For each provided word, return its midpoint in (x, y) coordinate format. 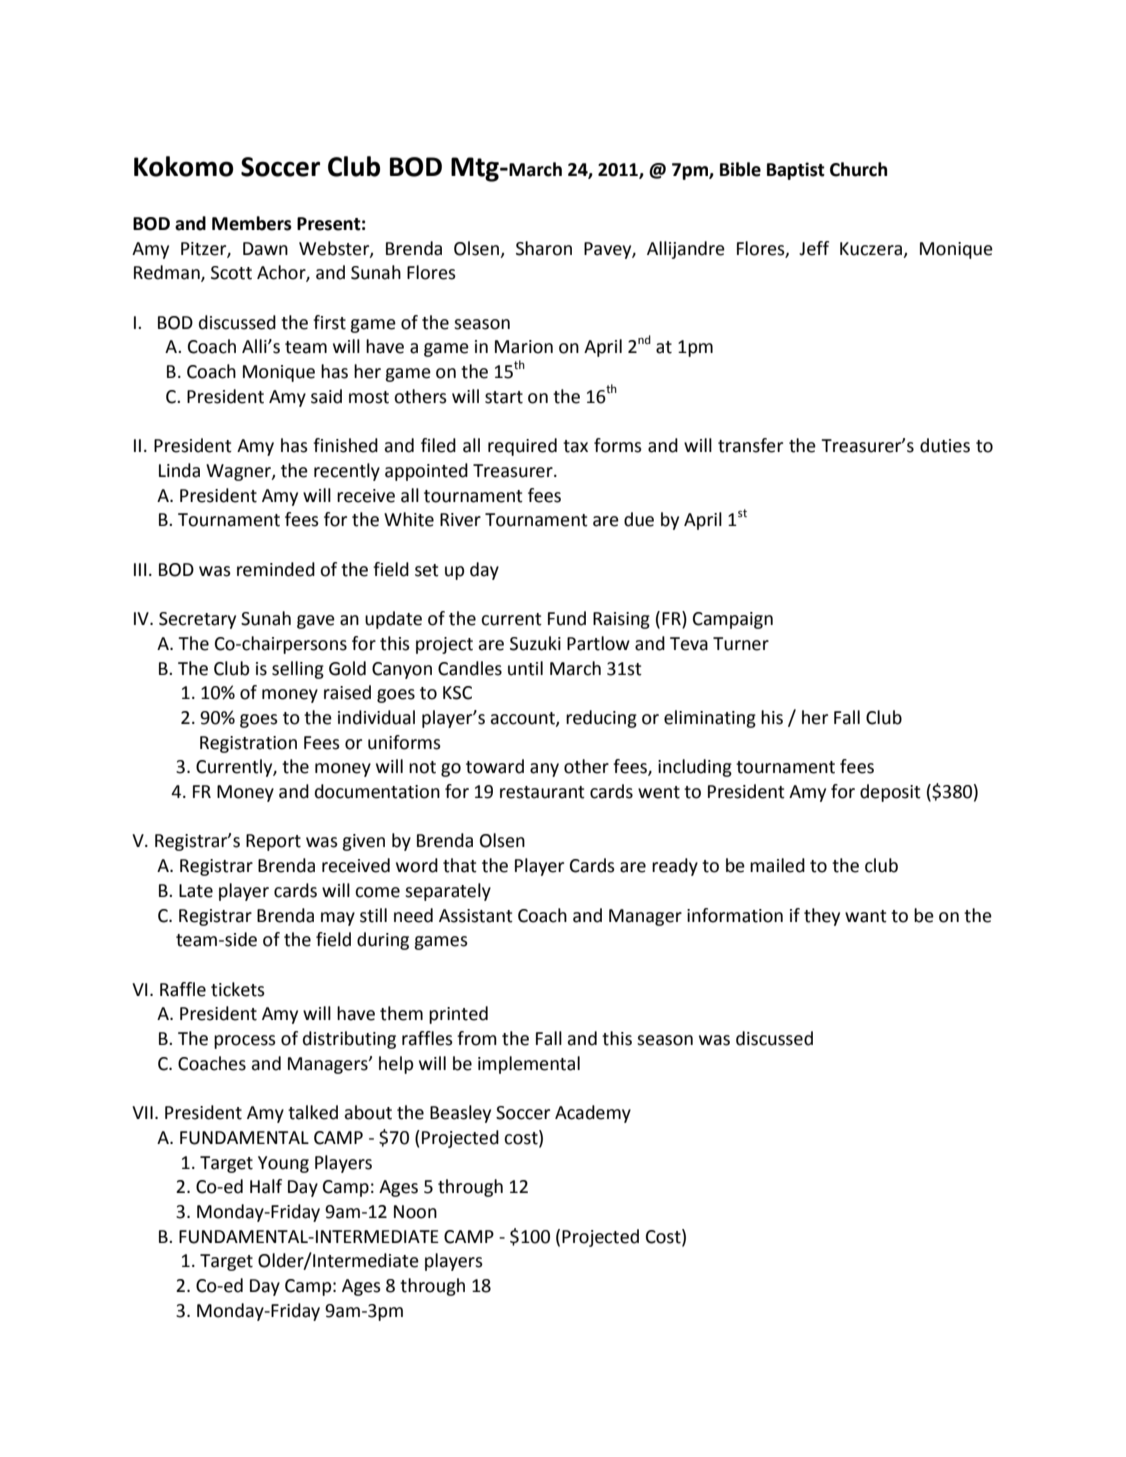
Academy (593, 1114)
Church (858, 169)
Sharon (544, 248)
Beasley (460, 1114)
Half (266, 1186)
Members (252, 223)
